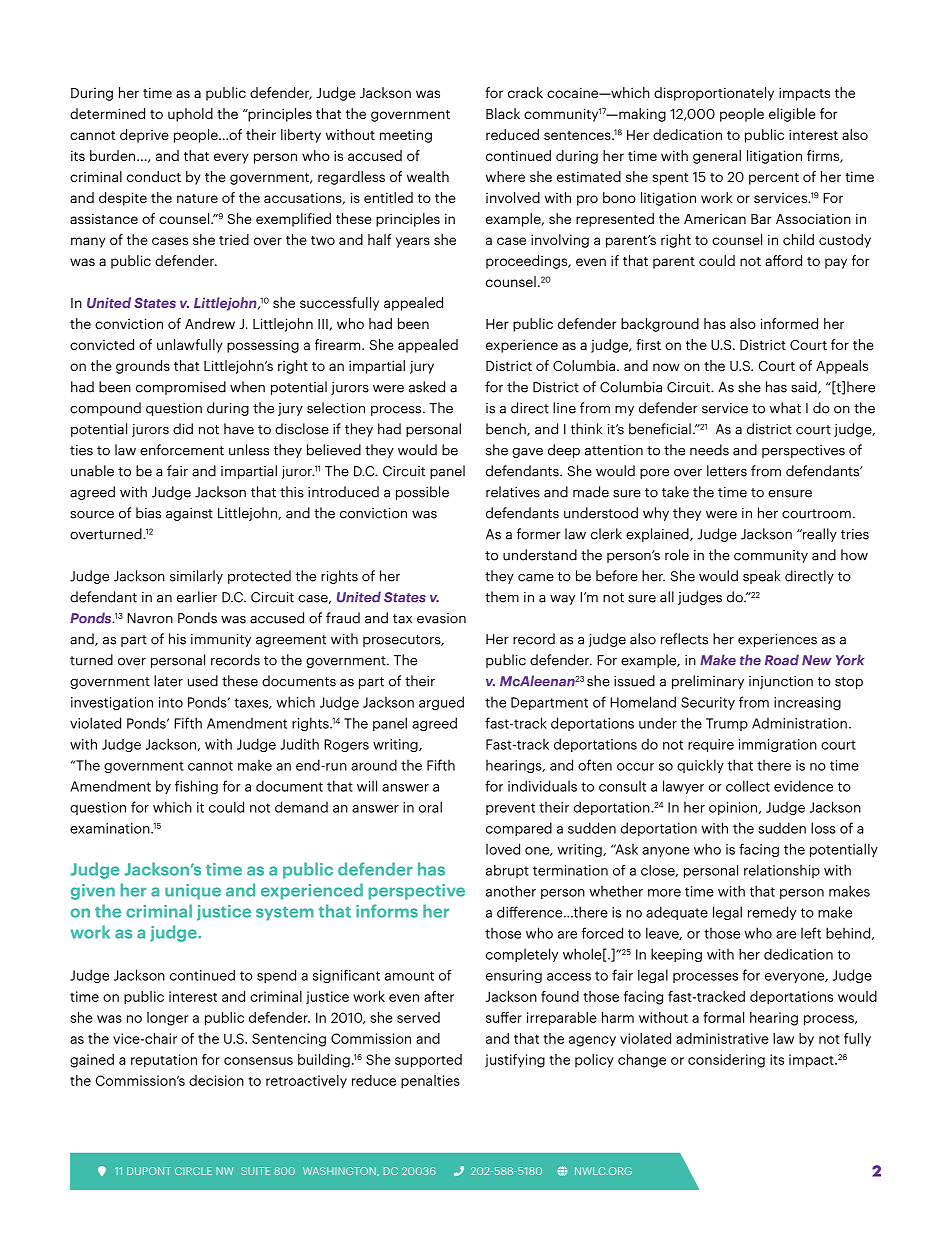 This image has width=952, height=1233. Describe the element at coordinates (507, 429) in the image. I see `bench` at that location.
